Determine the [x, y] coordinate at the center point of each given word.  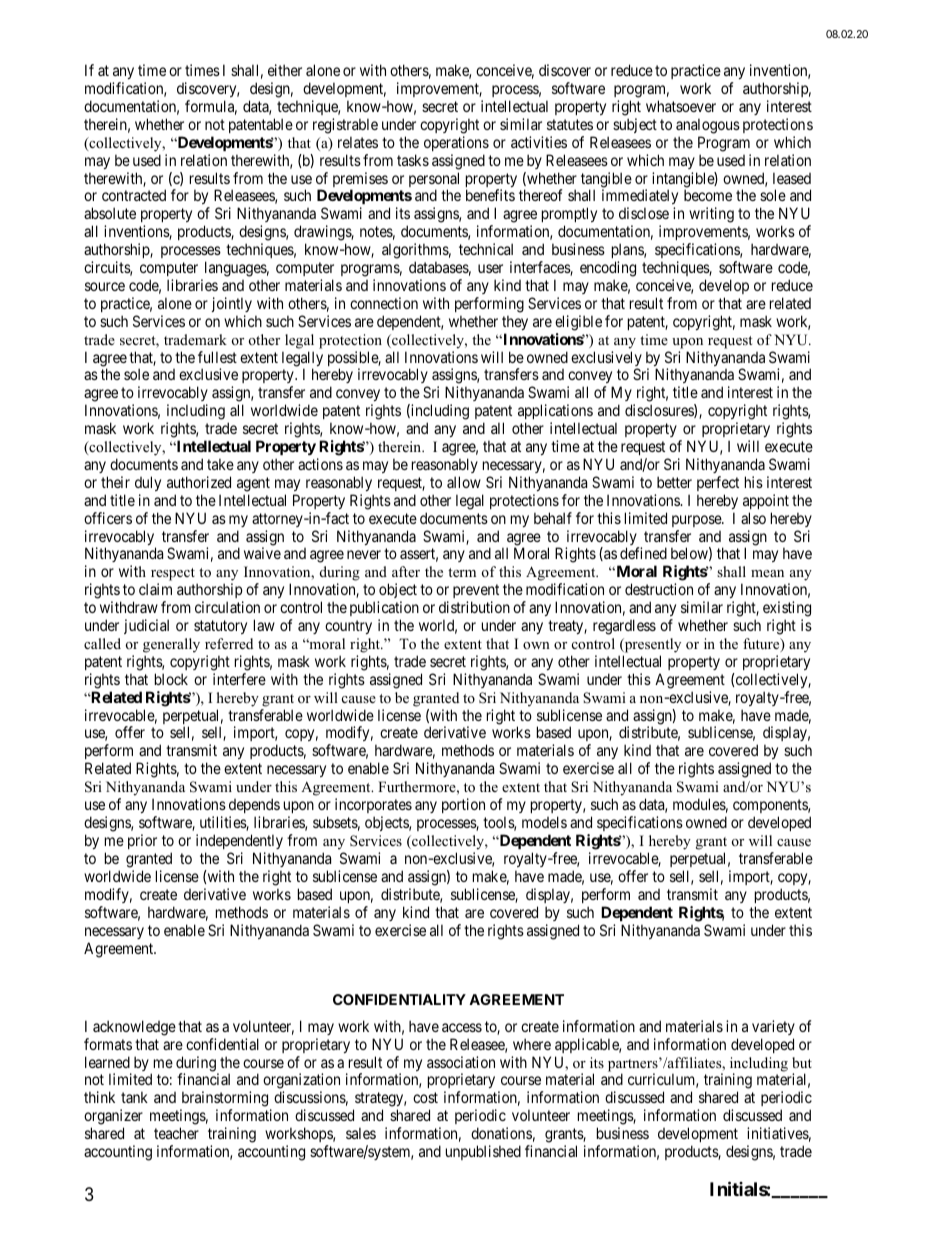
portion [463, 805]
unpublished [483, 1152]
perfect [718, 483]
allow [464, 482]
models [544, 822]
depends [254, 807]
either [285, 70]
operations [456, 143]
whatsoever [681, 106]
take [220, 464]
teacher [176, 1133]
